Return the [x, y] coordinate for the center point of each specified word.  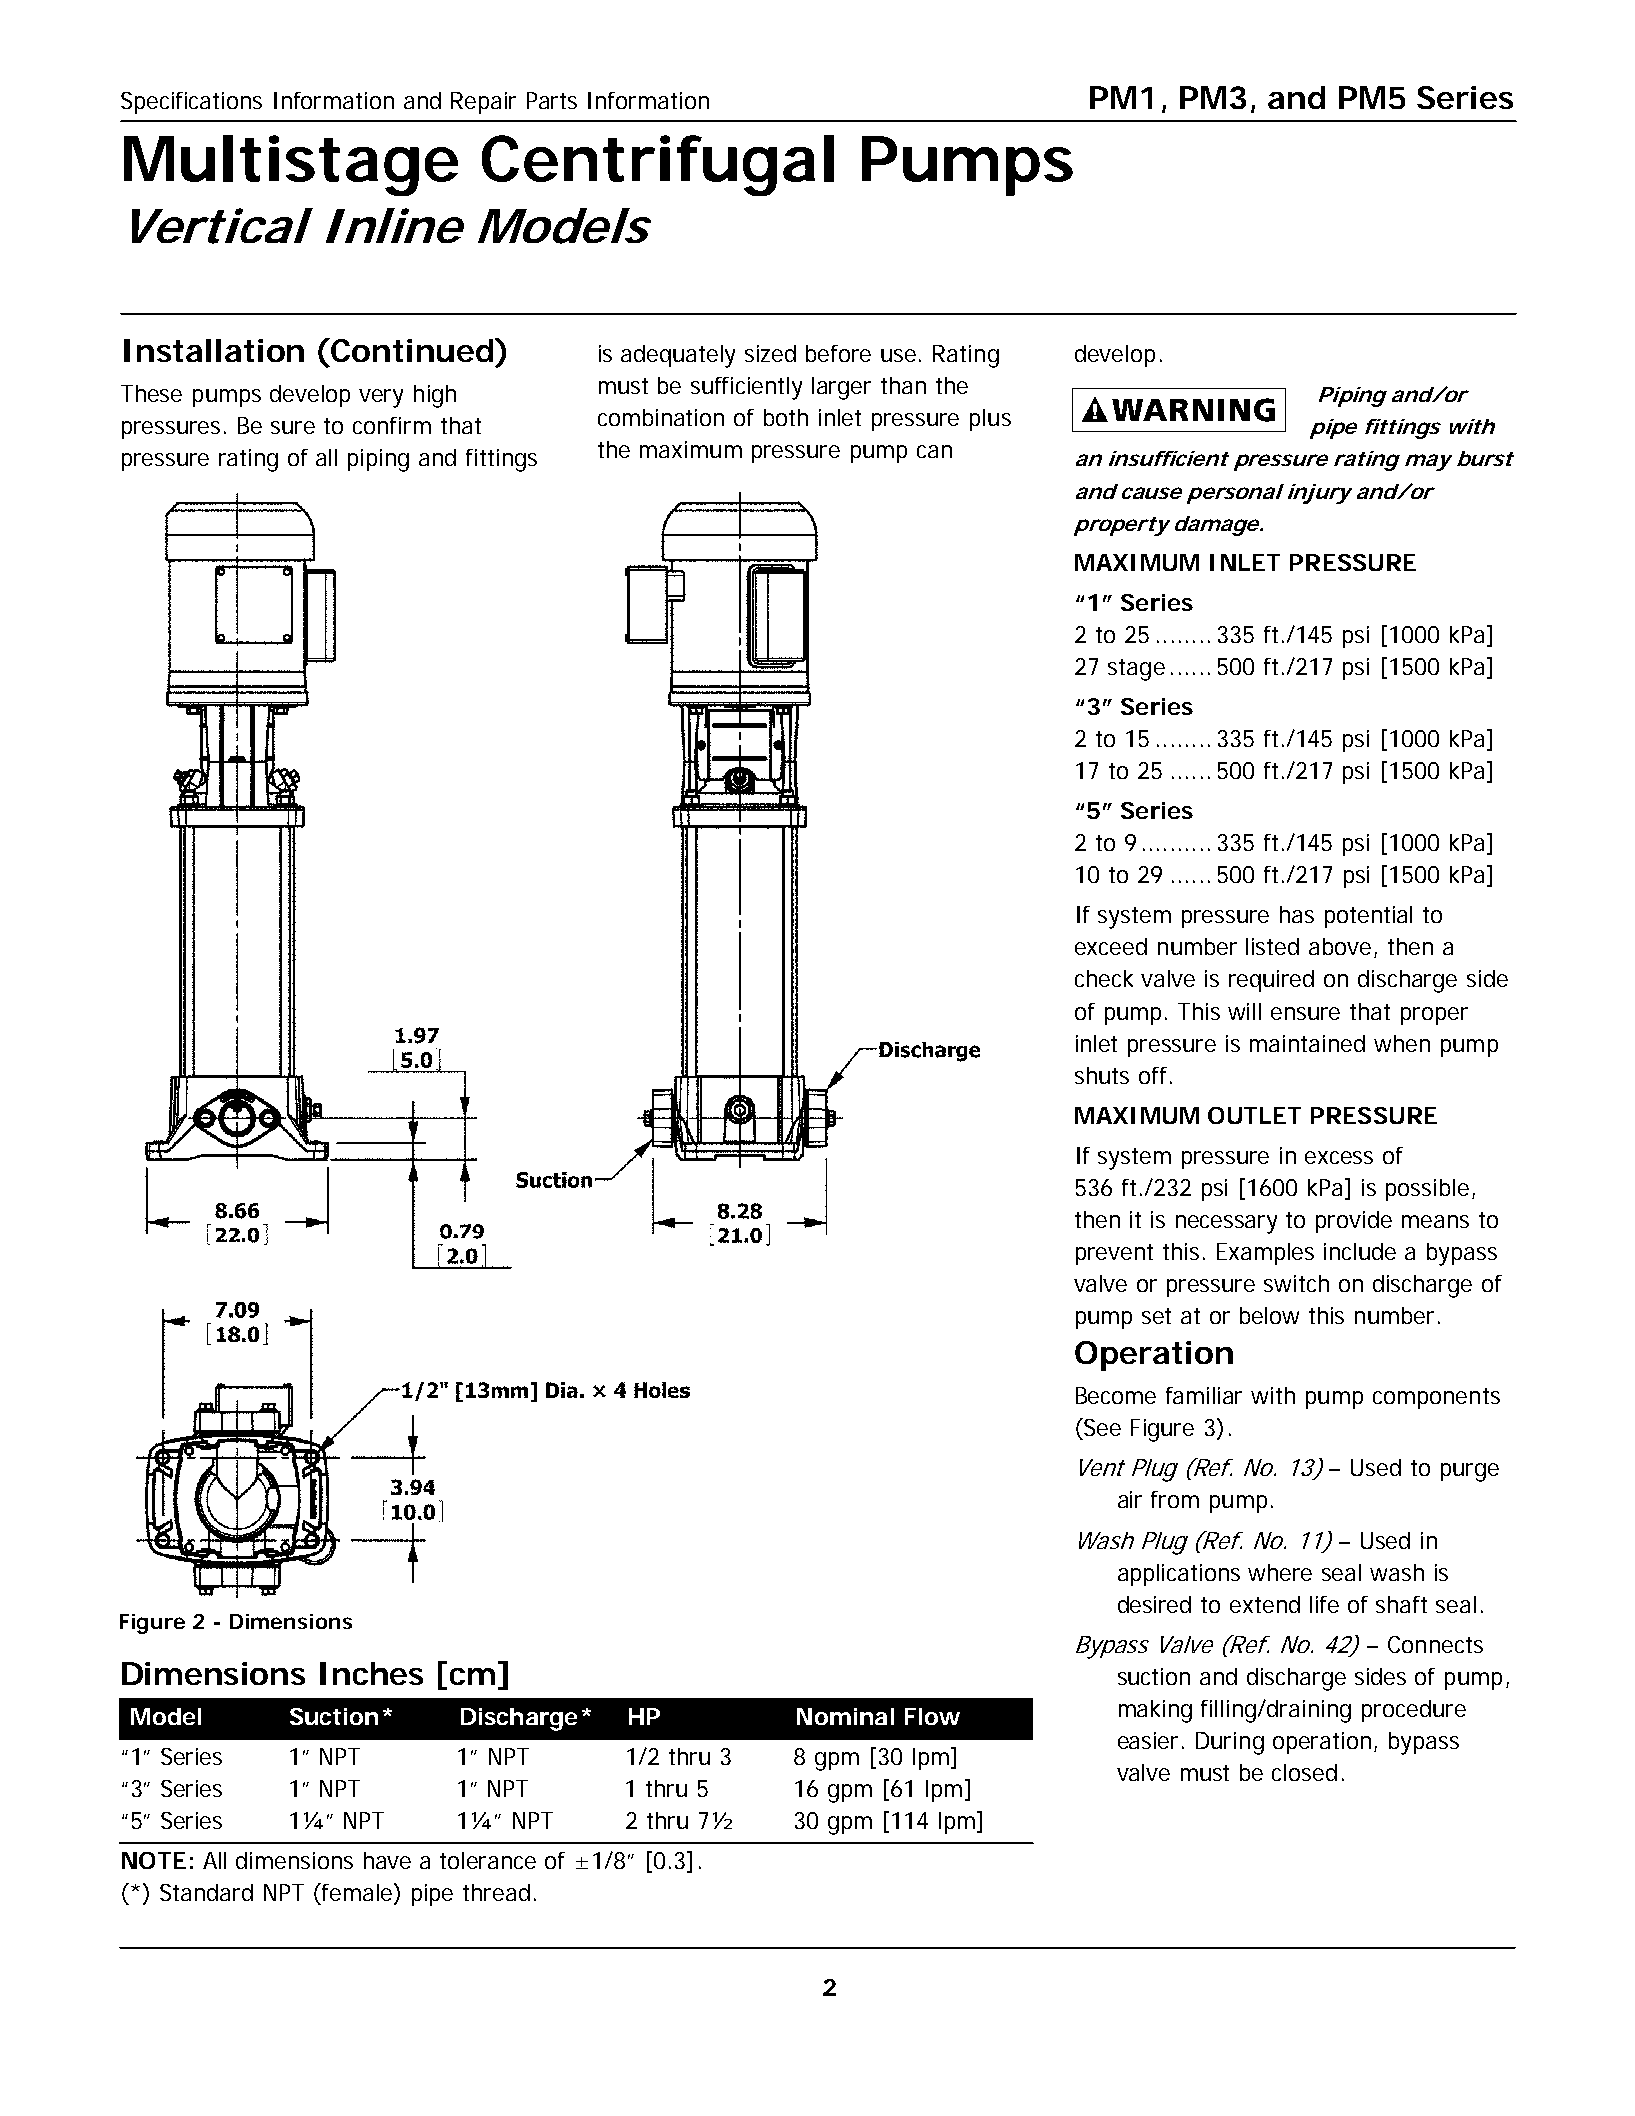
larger [841, 388]
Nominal [845, 1716]
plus [990, 420]
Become [1116, 1395]
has [1297, 914]
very [381, 398]
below [1269, 1315]
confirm [392, 425]
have [387, 1860]
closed [1304, 1772]
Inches [371, 1673]
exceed [1111, 946]
